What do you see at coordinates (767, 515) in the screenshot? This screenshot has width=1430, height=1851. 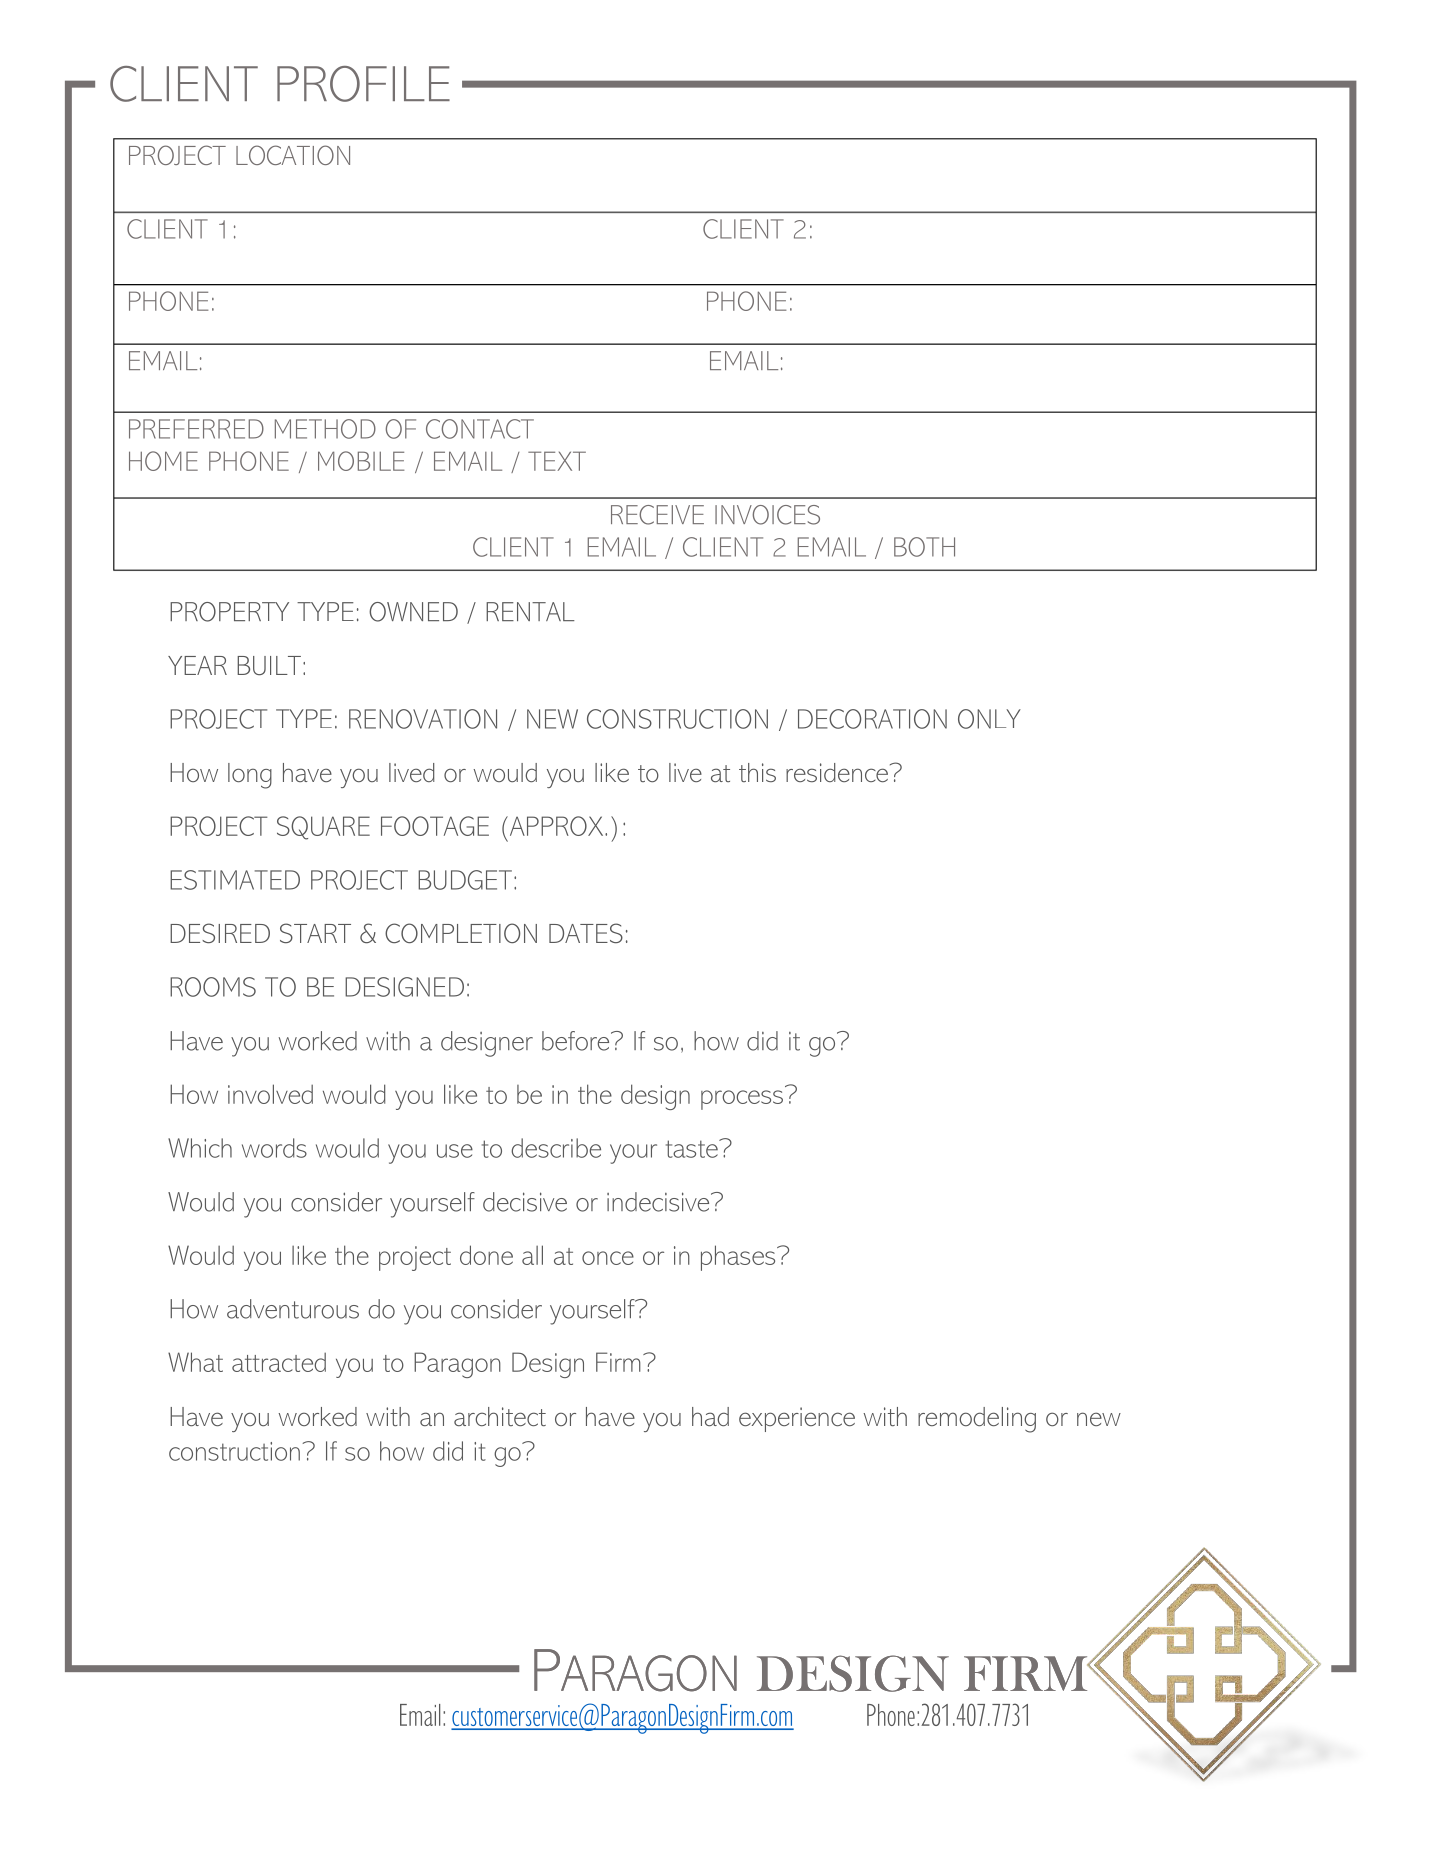 I see `INVOICES` at bounding box center [767, 515].
